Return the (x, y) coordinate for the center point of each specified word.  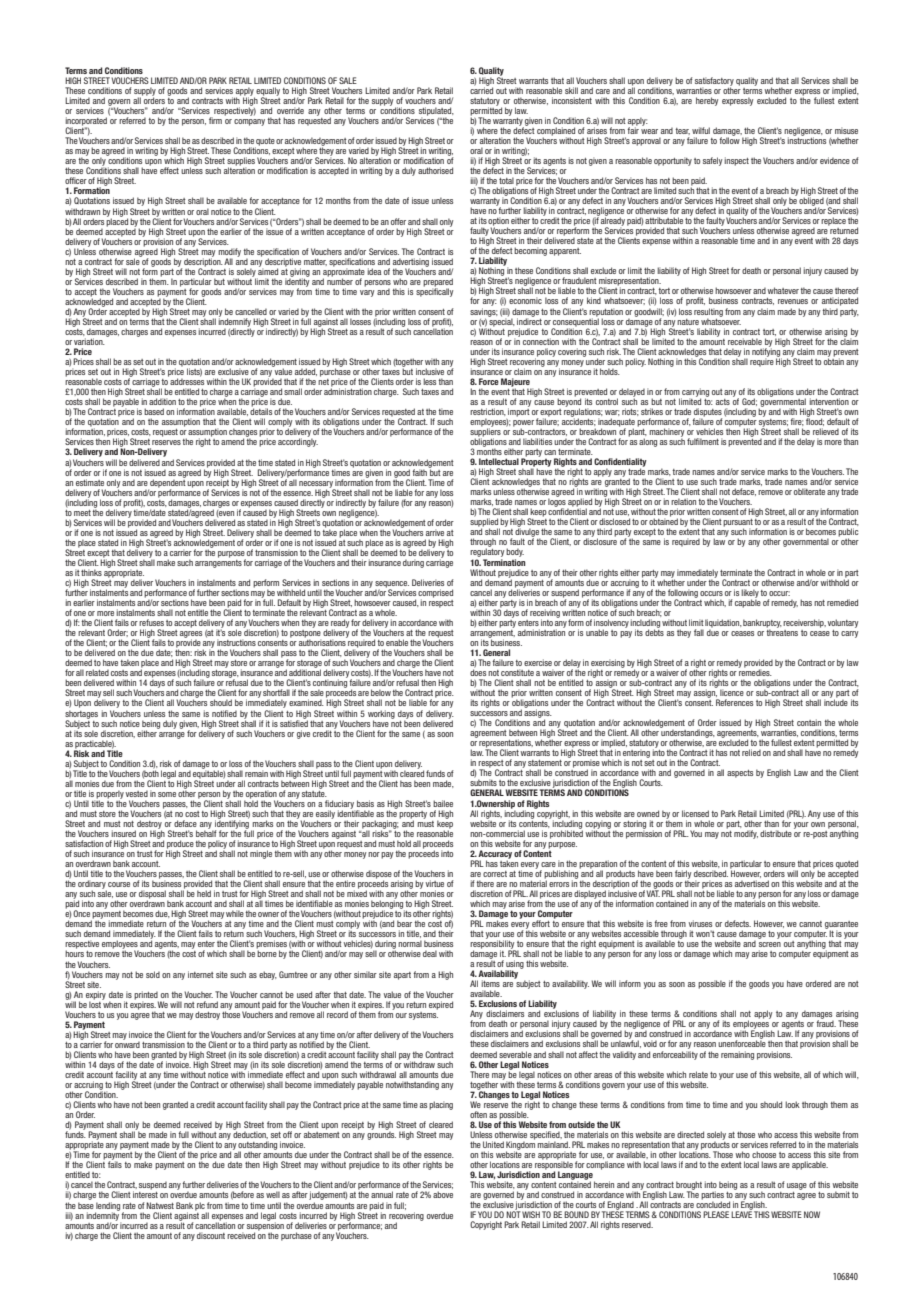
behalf (206, 832)
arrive (435, 532)
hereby (707, 101)
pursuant (738, 524)
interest (145, 1194)
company (249, 122)
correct (495, 874)
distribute (776, 833)
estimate (90, 482)
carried (481, 89)
